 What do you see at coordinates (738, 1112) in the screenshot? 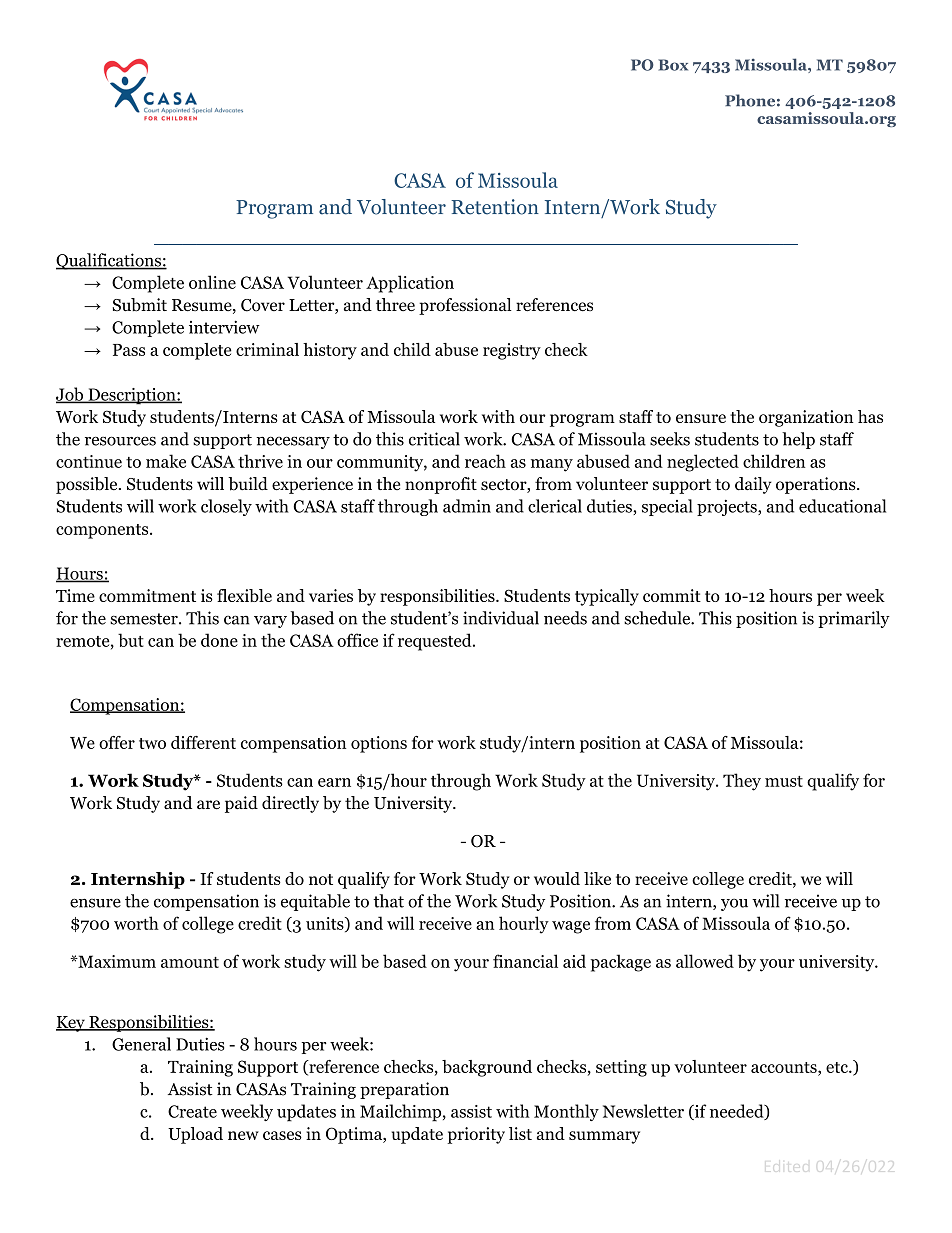
I see `needed` at bounding box center [738, 1112].
